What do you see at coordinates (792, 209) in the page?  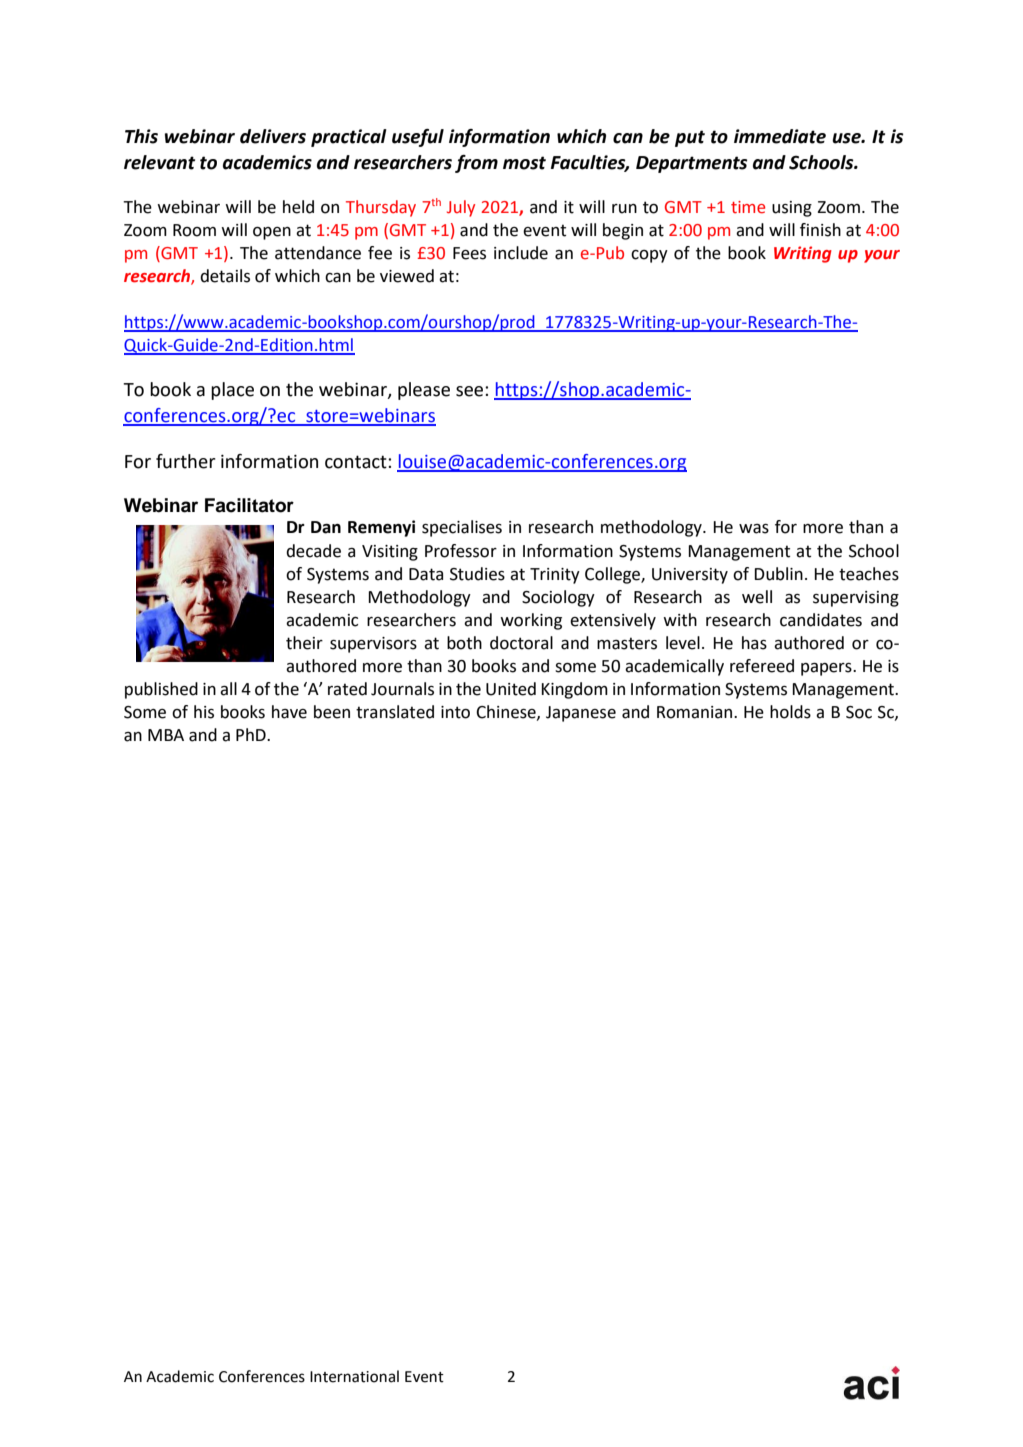 I see `using` at bounding box center [792, 209].
